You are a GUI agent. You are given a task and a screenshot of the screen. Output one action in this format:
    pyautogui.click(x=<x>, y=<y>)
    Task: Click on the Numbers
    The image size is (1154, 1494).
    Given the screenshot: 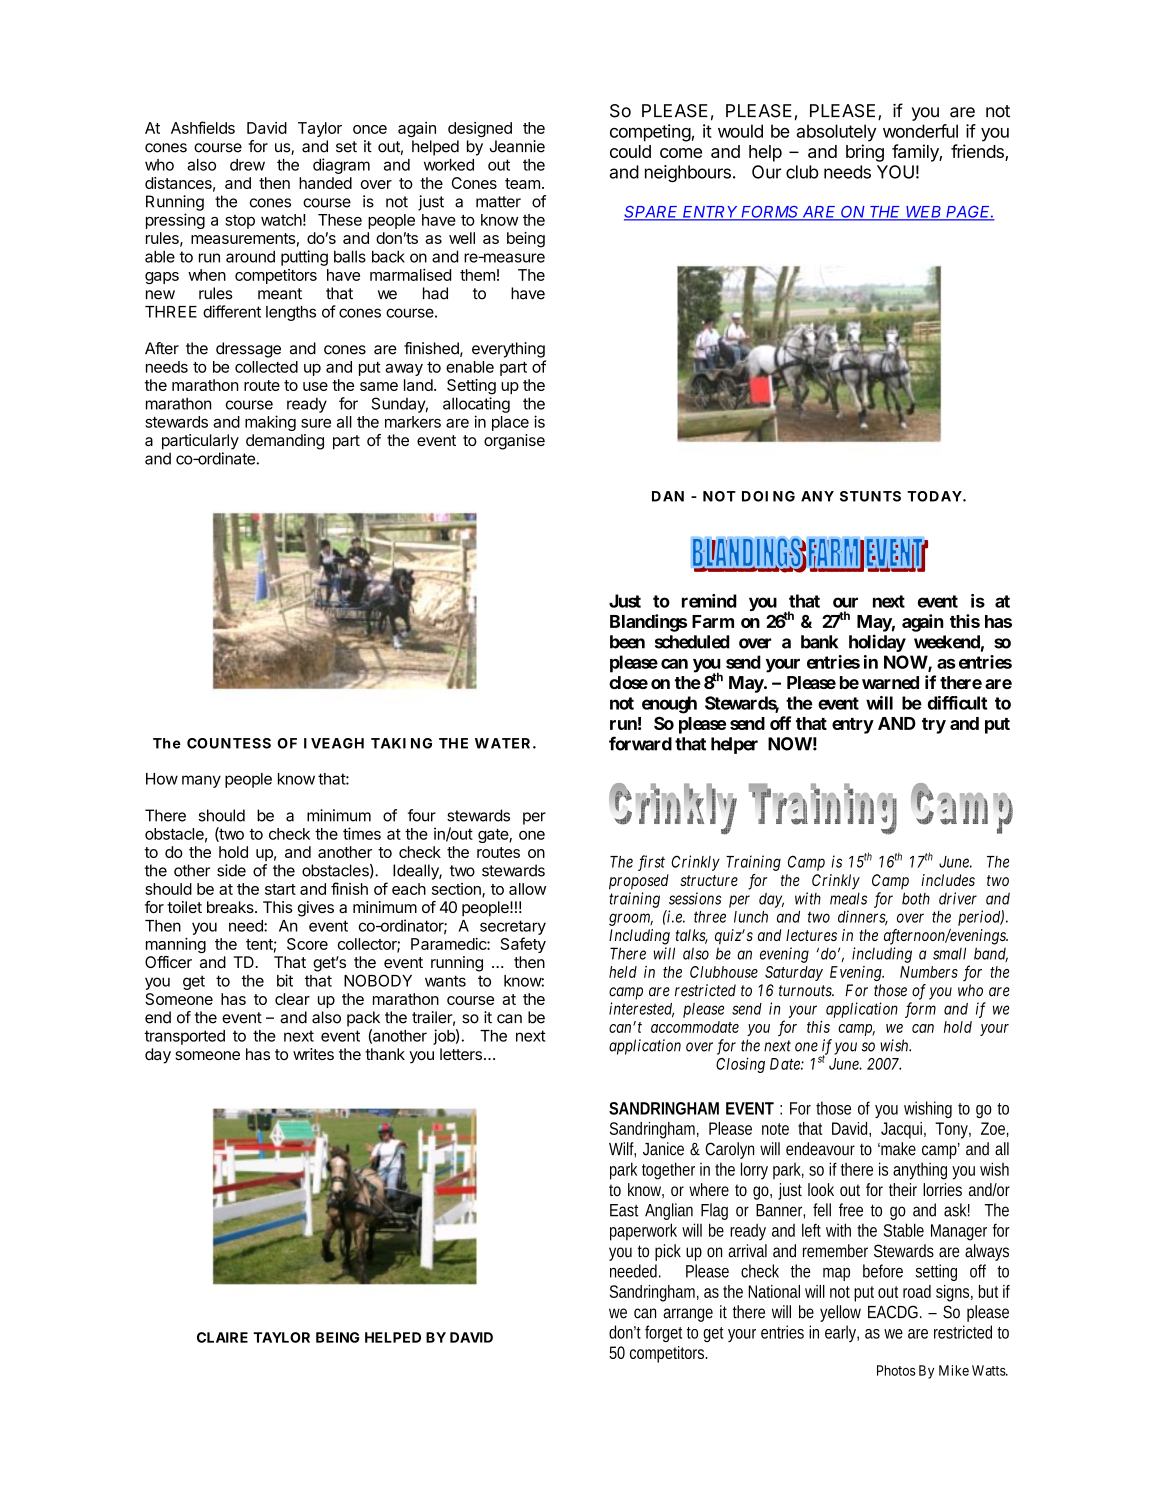 What is the action you would take?
    pyautogui.click(x=929, y=972)
